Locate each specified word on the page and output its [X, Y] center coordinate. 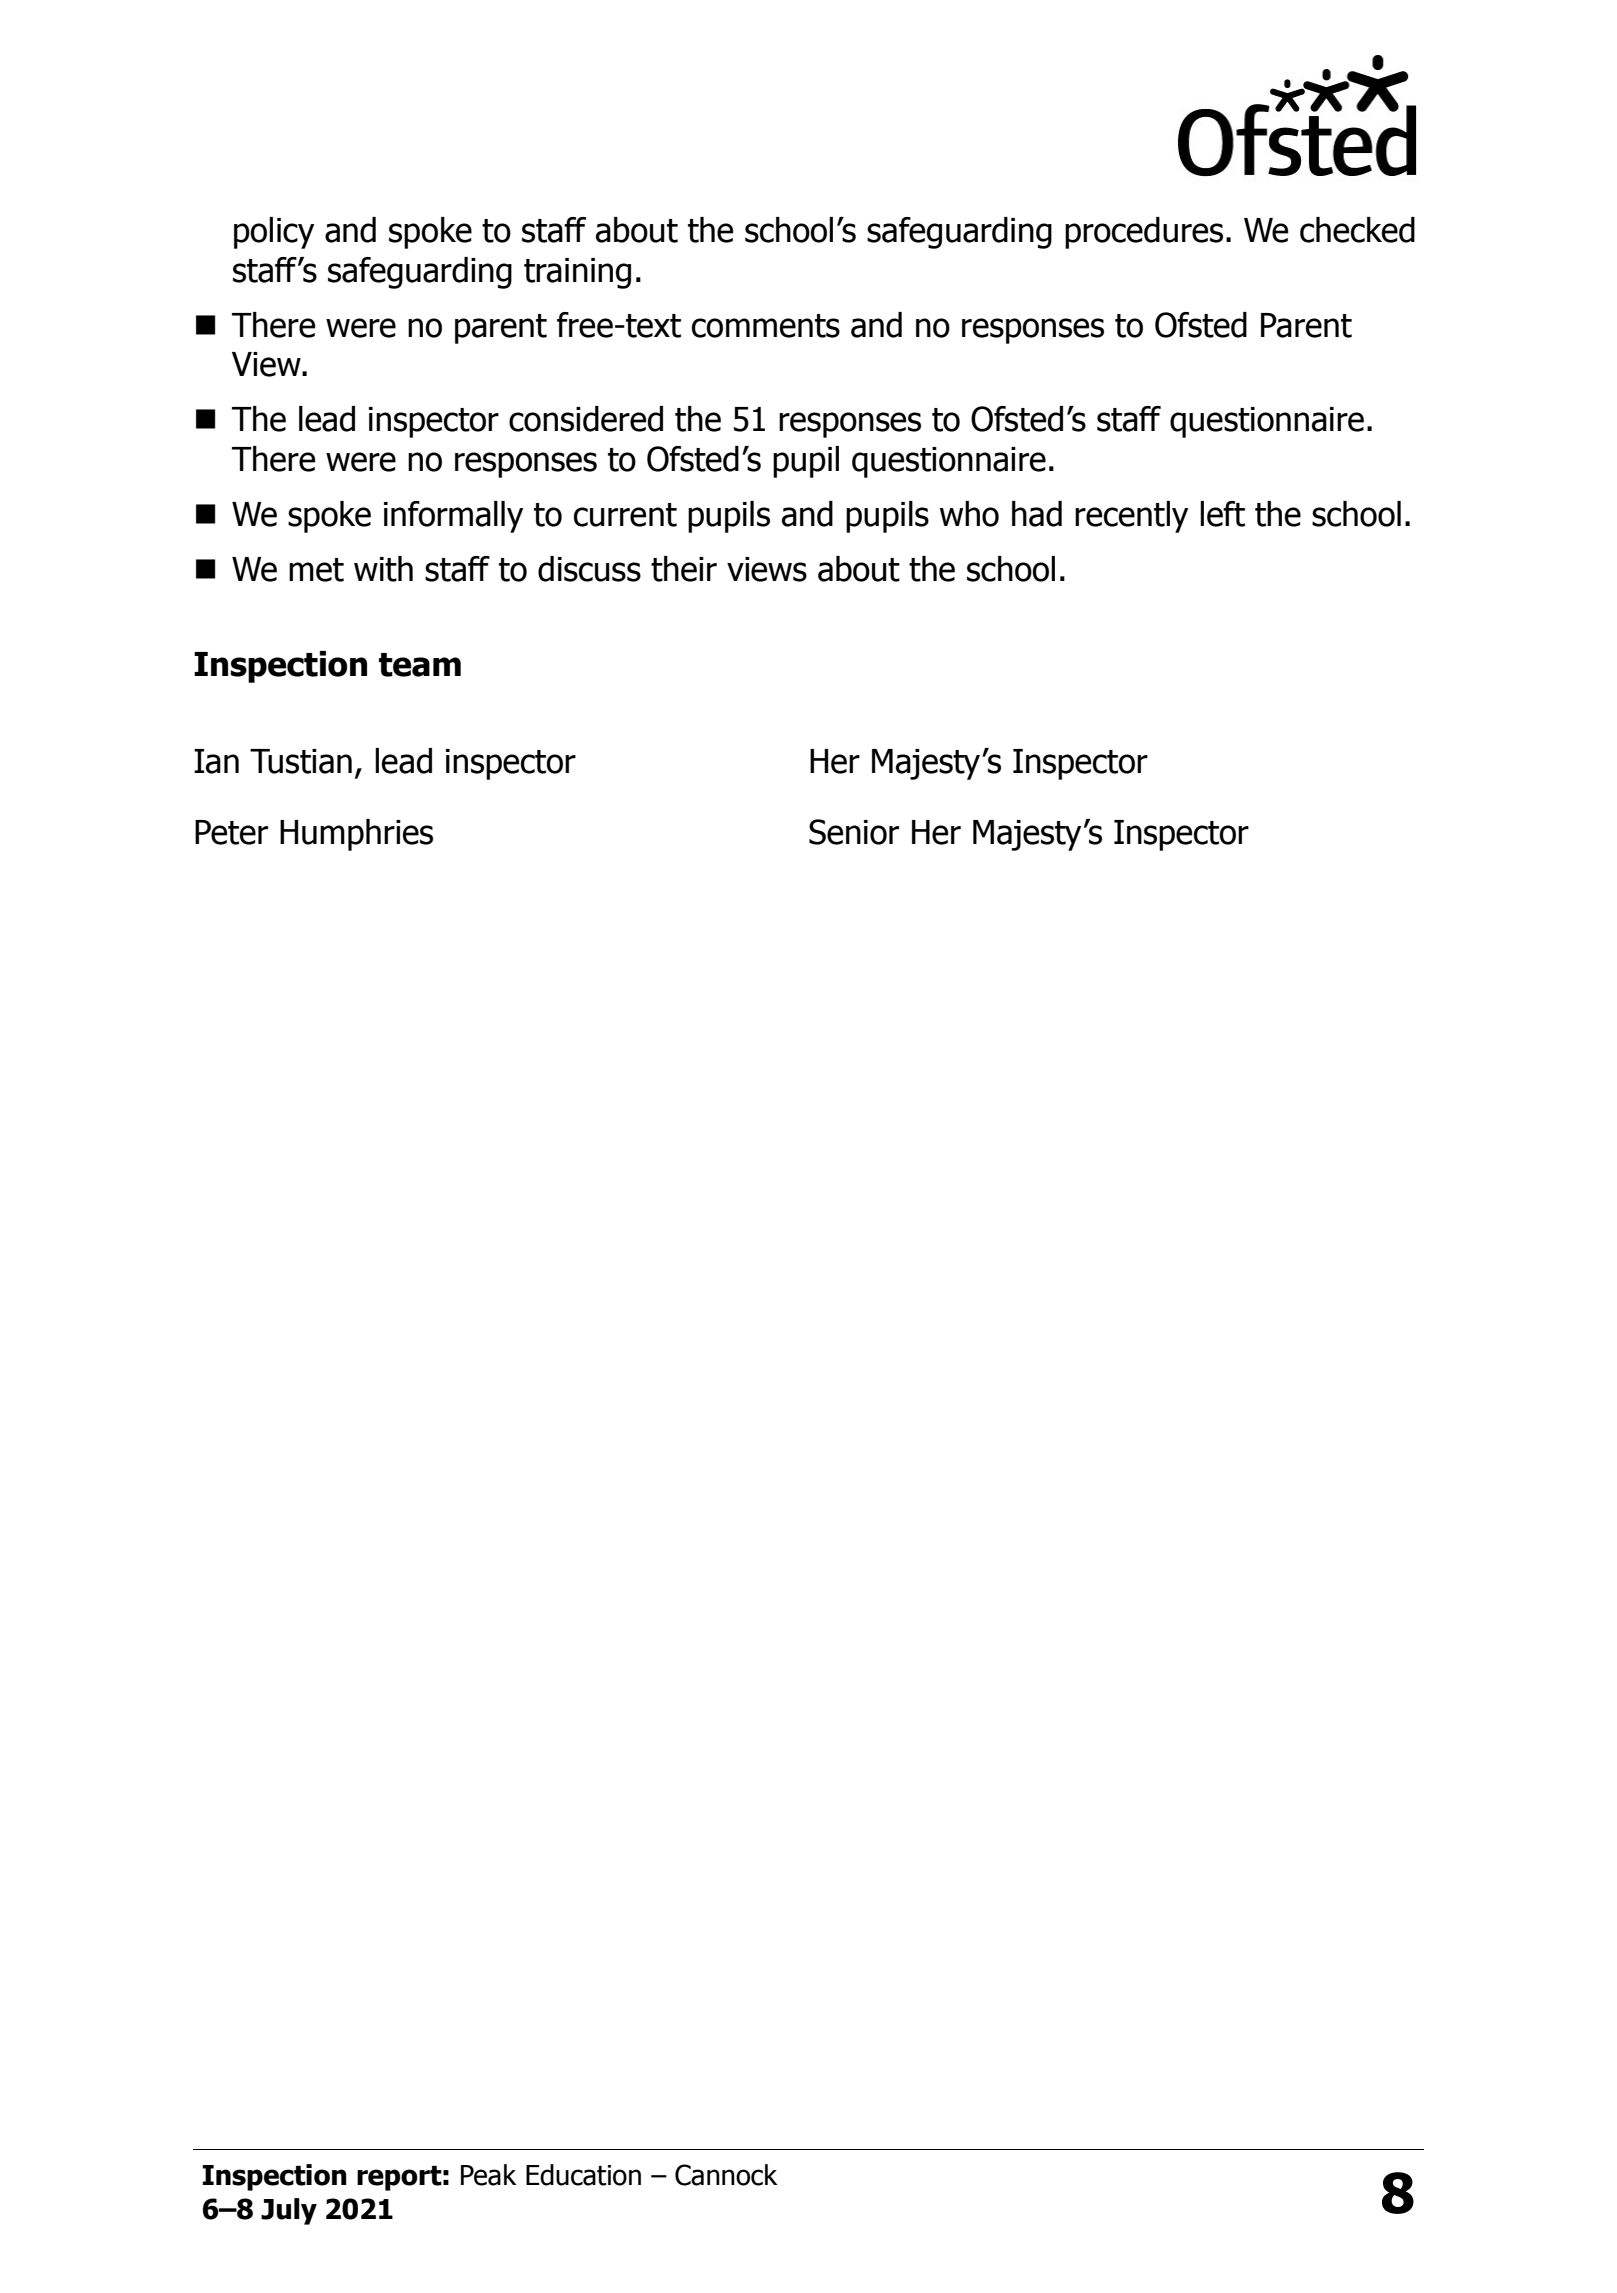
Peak [489, 2175]
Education [583, 2175]
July [289, 2211]
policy [274, 233]
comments [766, 326]
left [1222, 514]
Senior [854, 832]
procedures [1144, 233]
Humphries [356, 835]
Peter [231, 832]
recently [1131, 517]
